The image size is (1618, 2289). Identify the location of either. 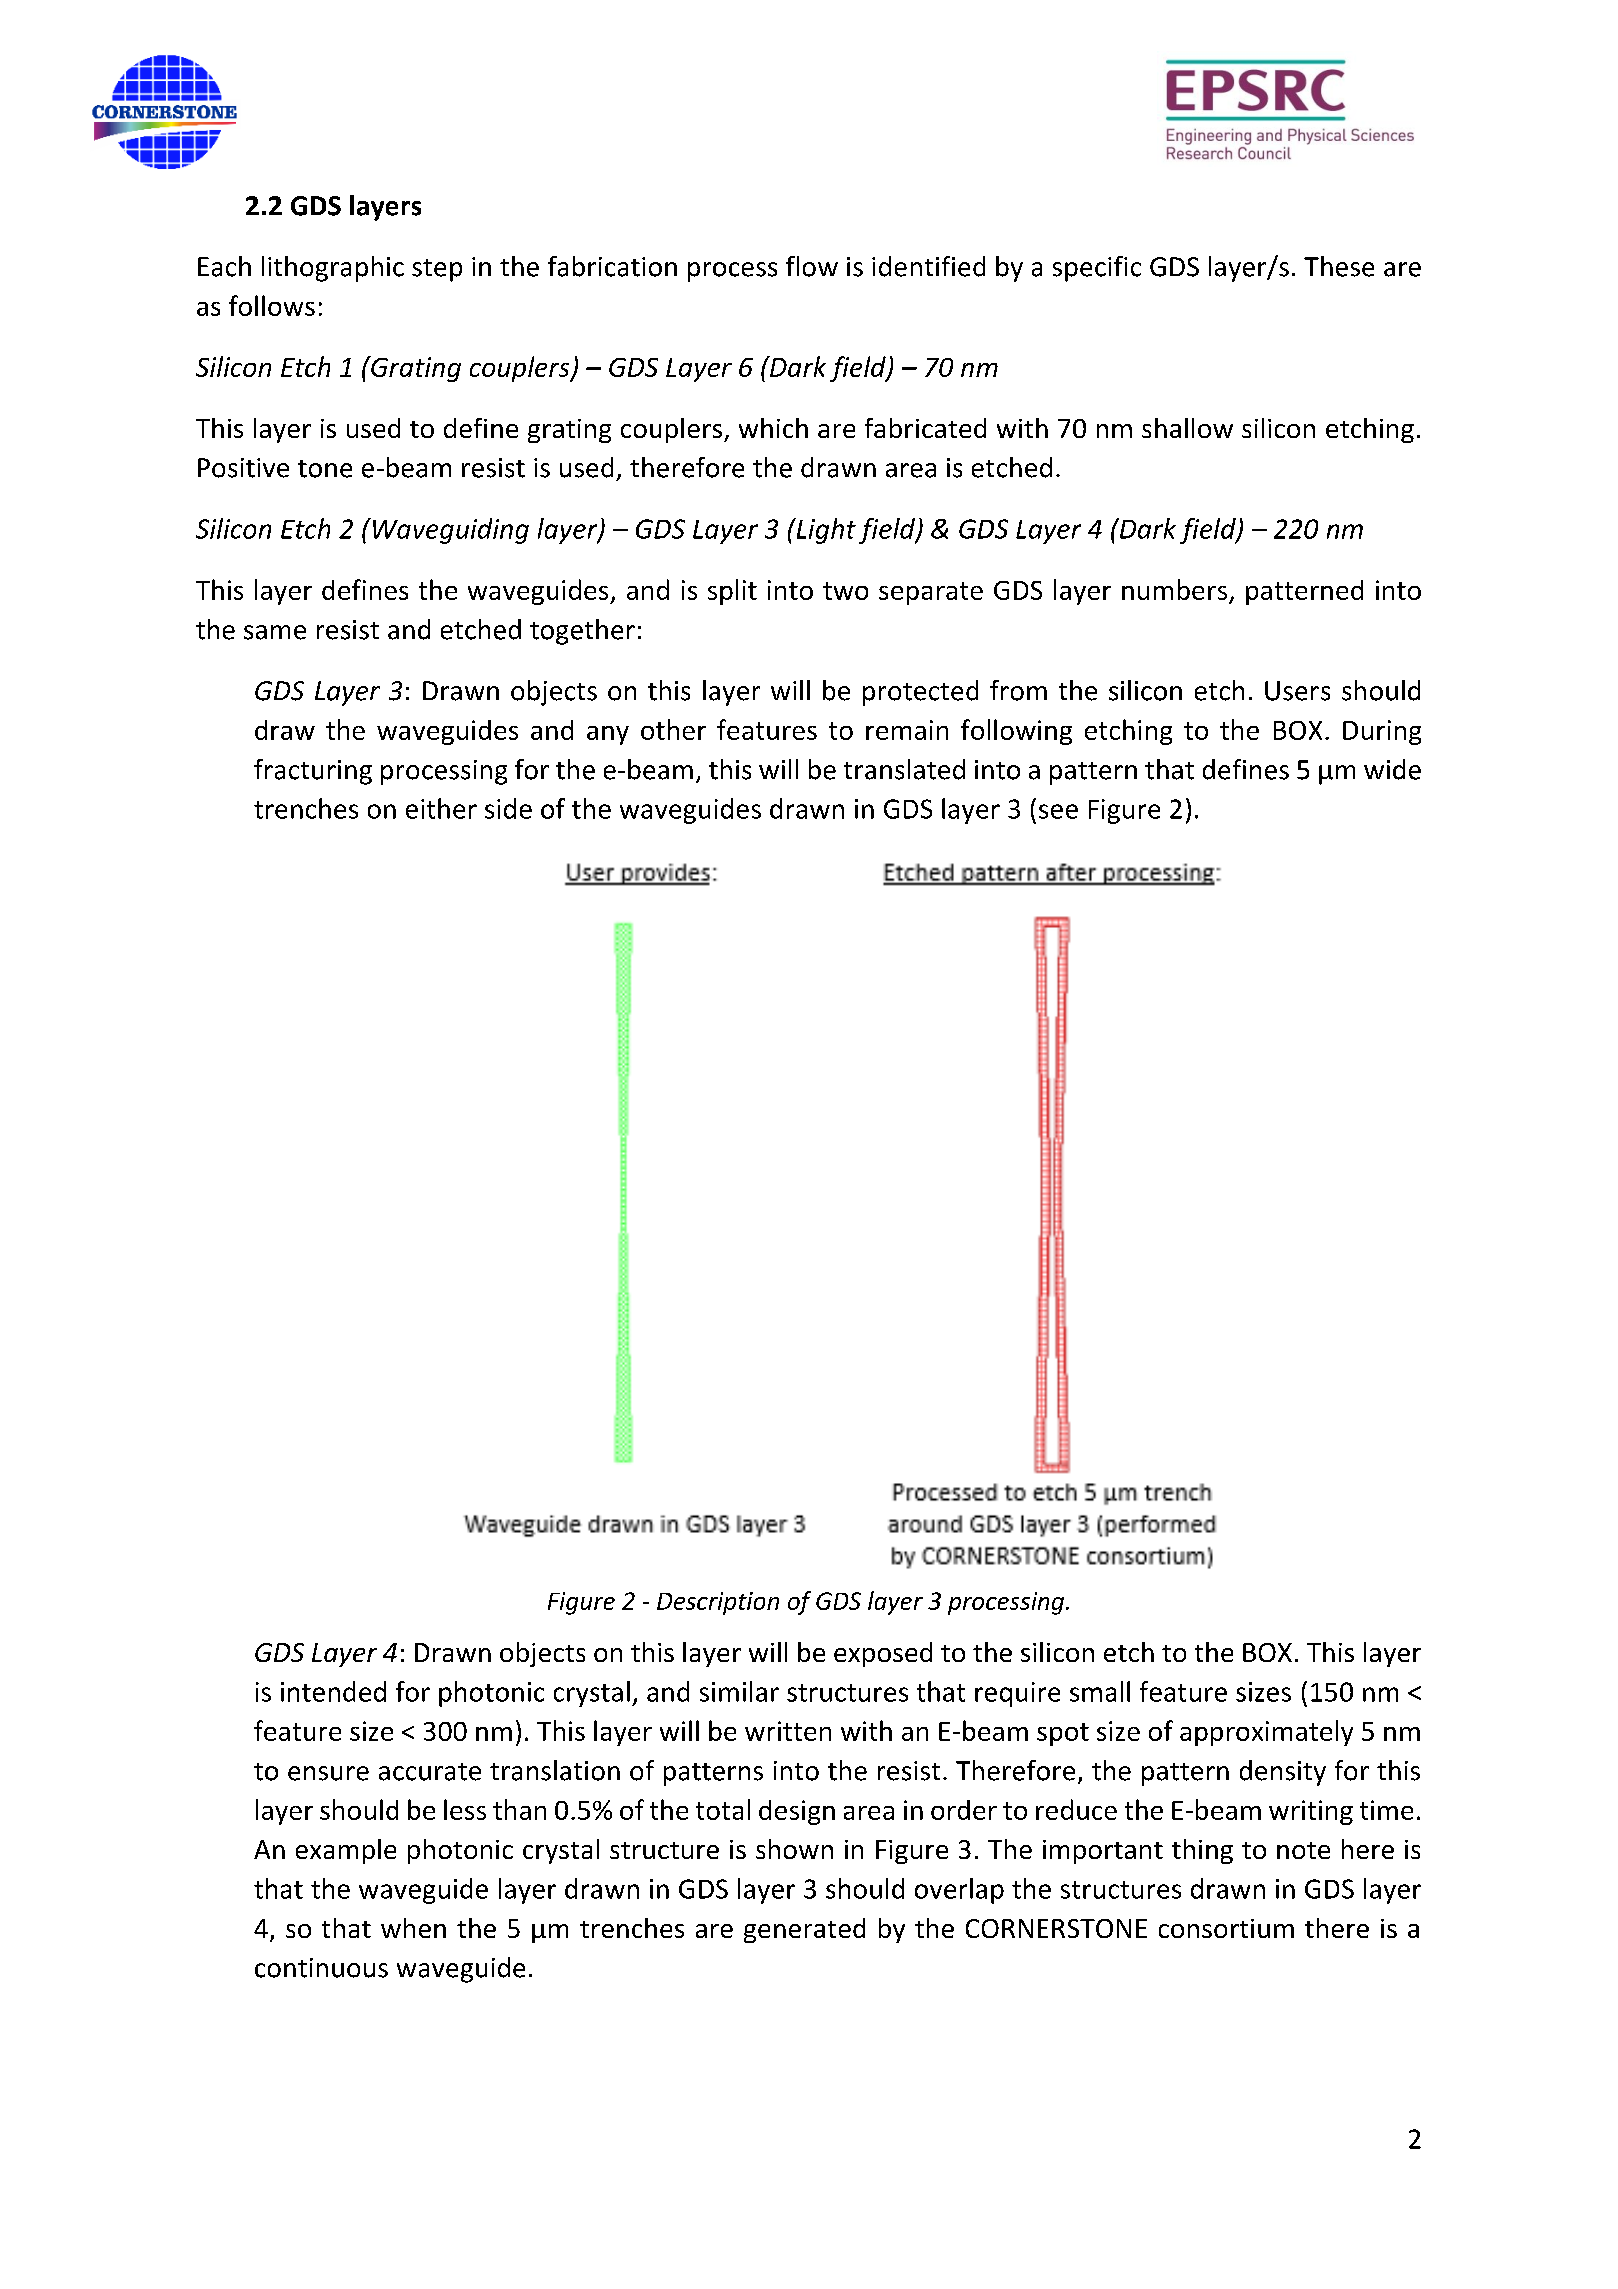
(441, 808).
